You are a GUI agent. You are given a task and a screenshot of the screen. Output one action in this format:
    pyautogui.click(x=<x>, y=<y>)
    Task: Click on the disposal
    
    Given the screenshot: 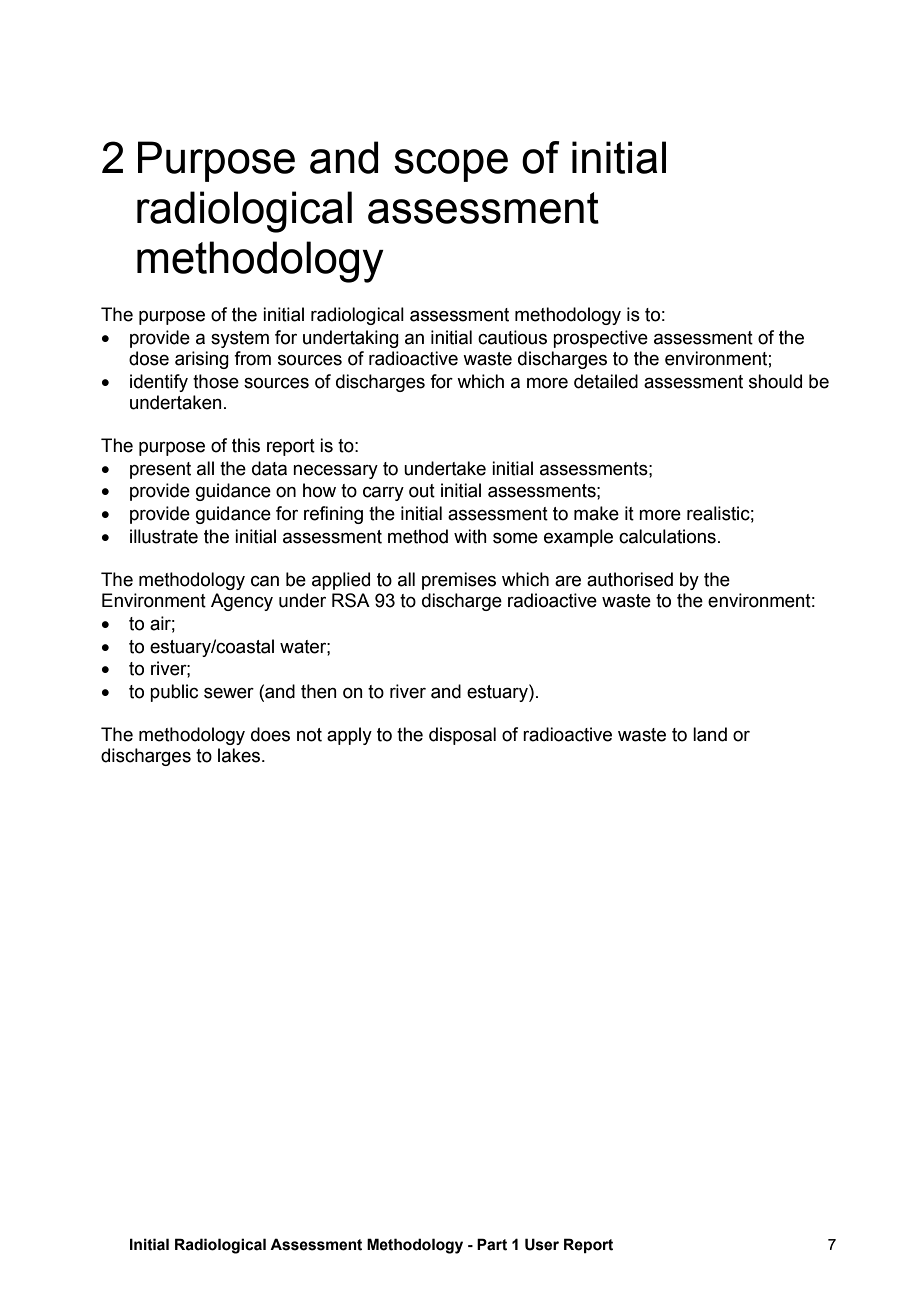 What is the action you would take?
    pyautogui.click(x=462, y=736)
